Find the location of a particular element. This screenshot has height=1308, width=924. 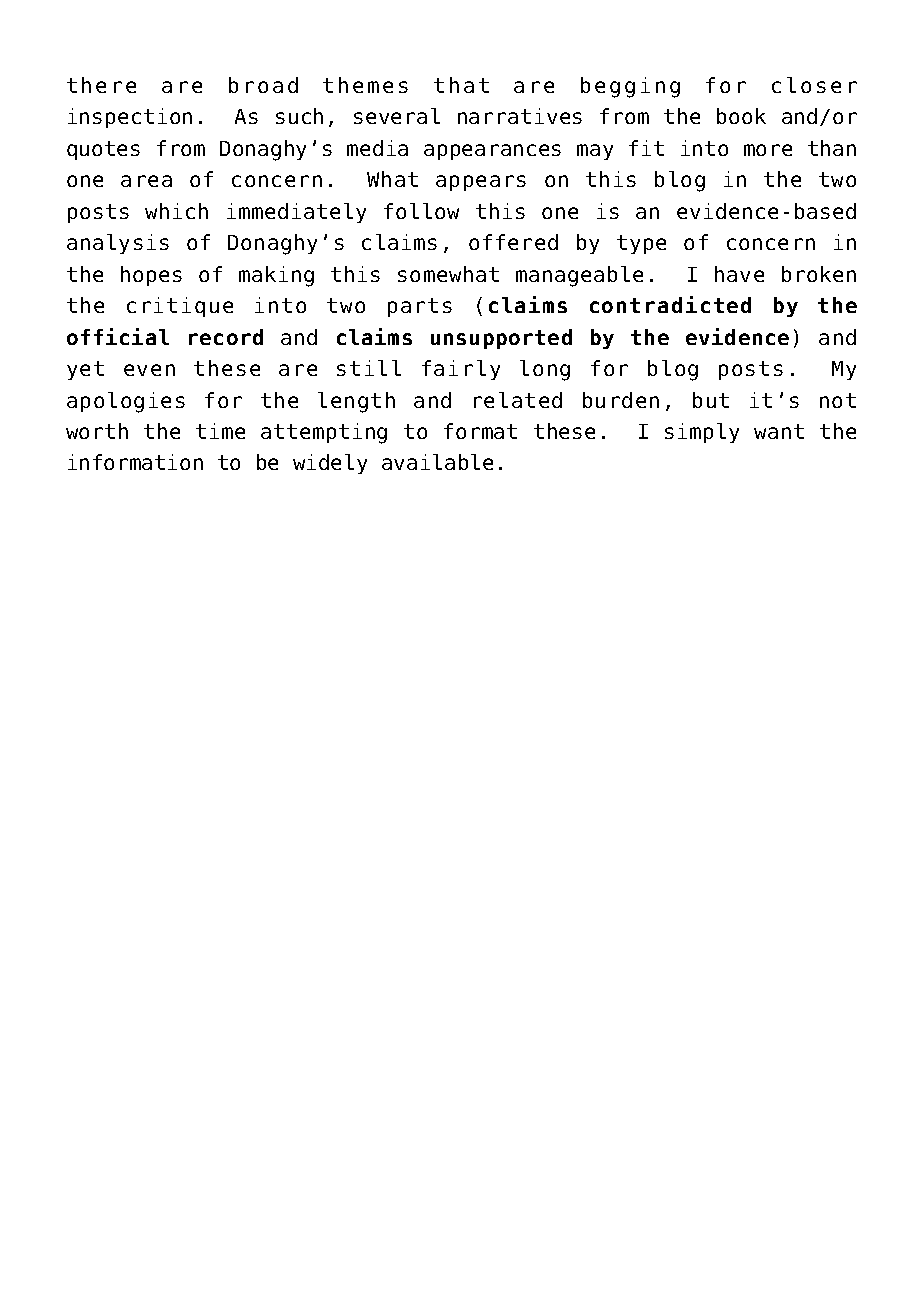

that is located at coordinates (461, 85).
